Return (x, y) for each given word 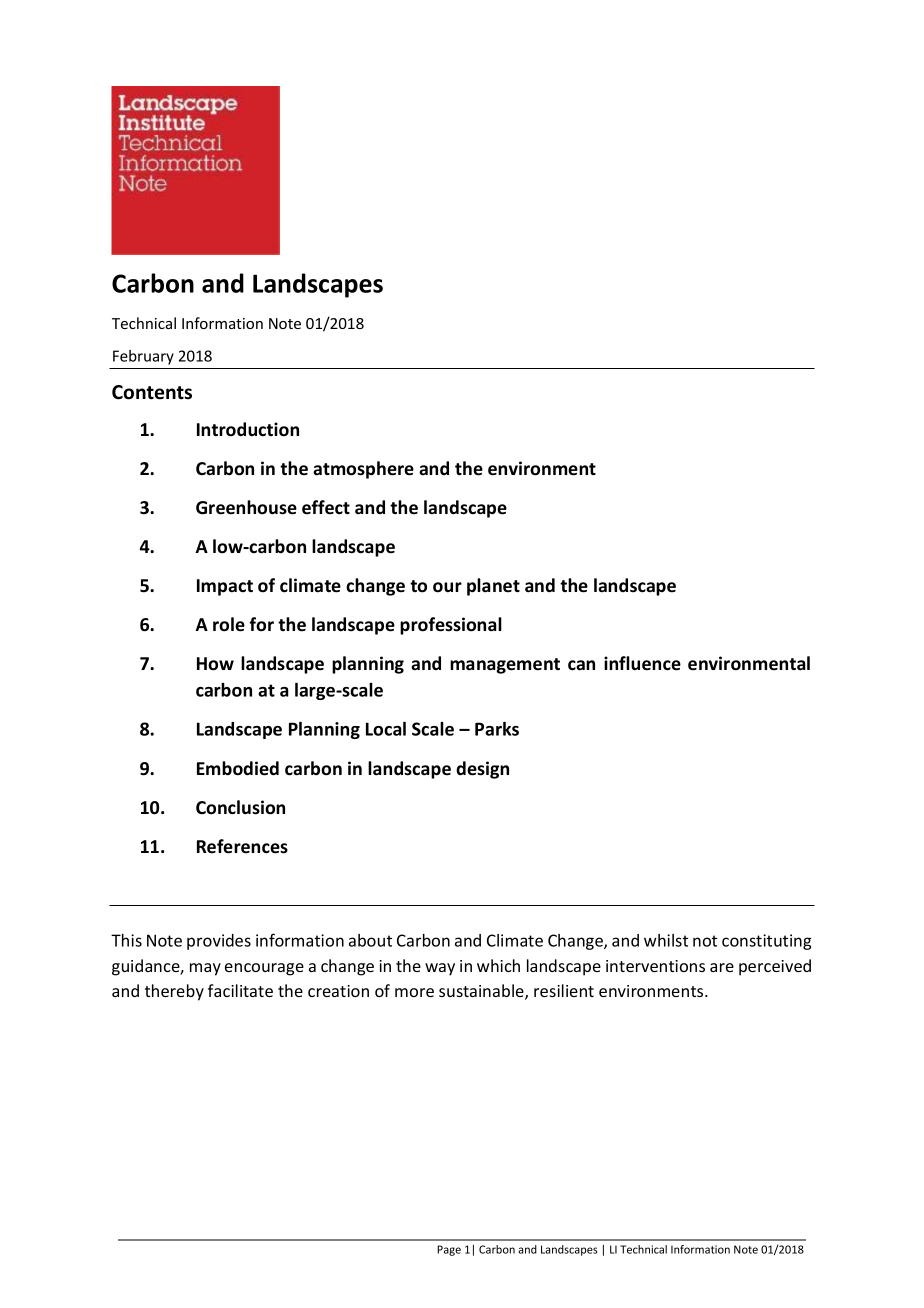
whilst (666, 940)
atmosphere (363, 470)
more (414, 992)
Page (449, 1250)
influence (642, 663)
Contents (152, 392)
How (215, 664)
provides (219, 942)
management (505, 666)
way (440, 969)
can (581, 665)
